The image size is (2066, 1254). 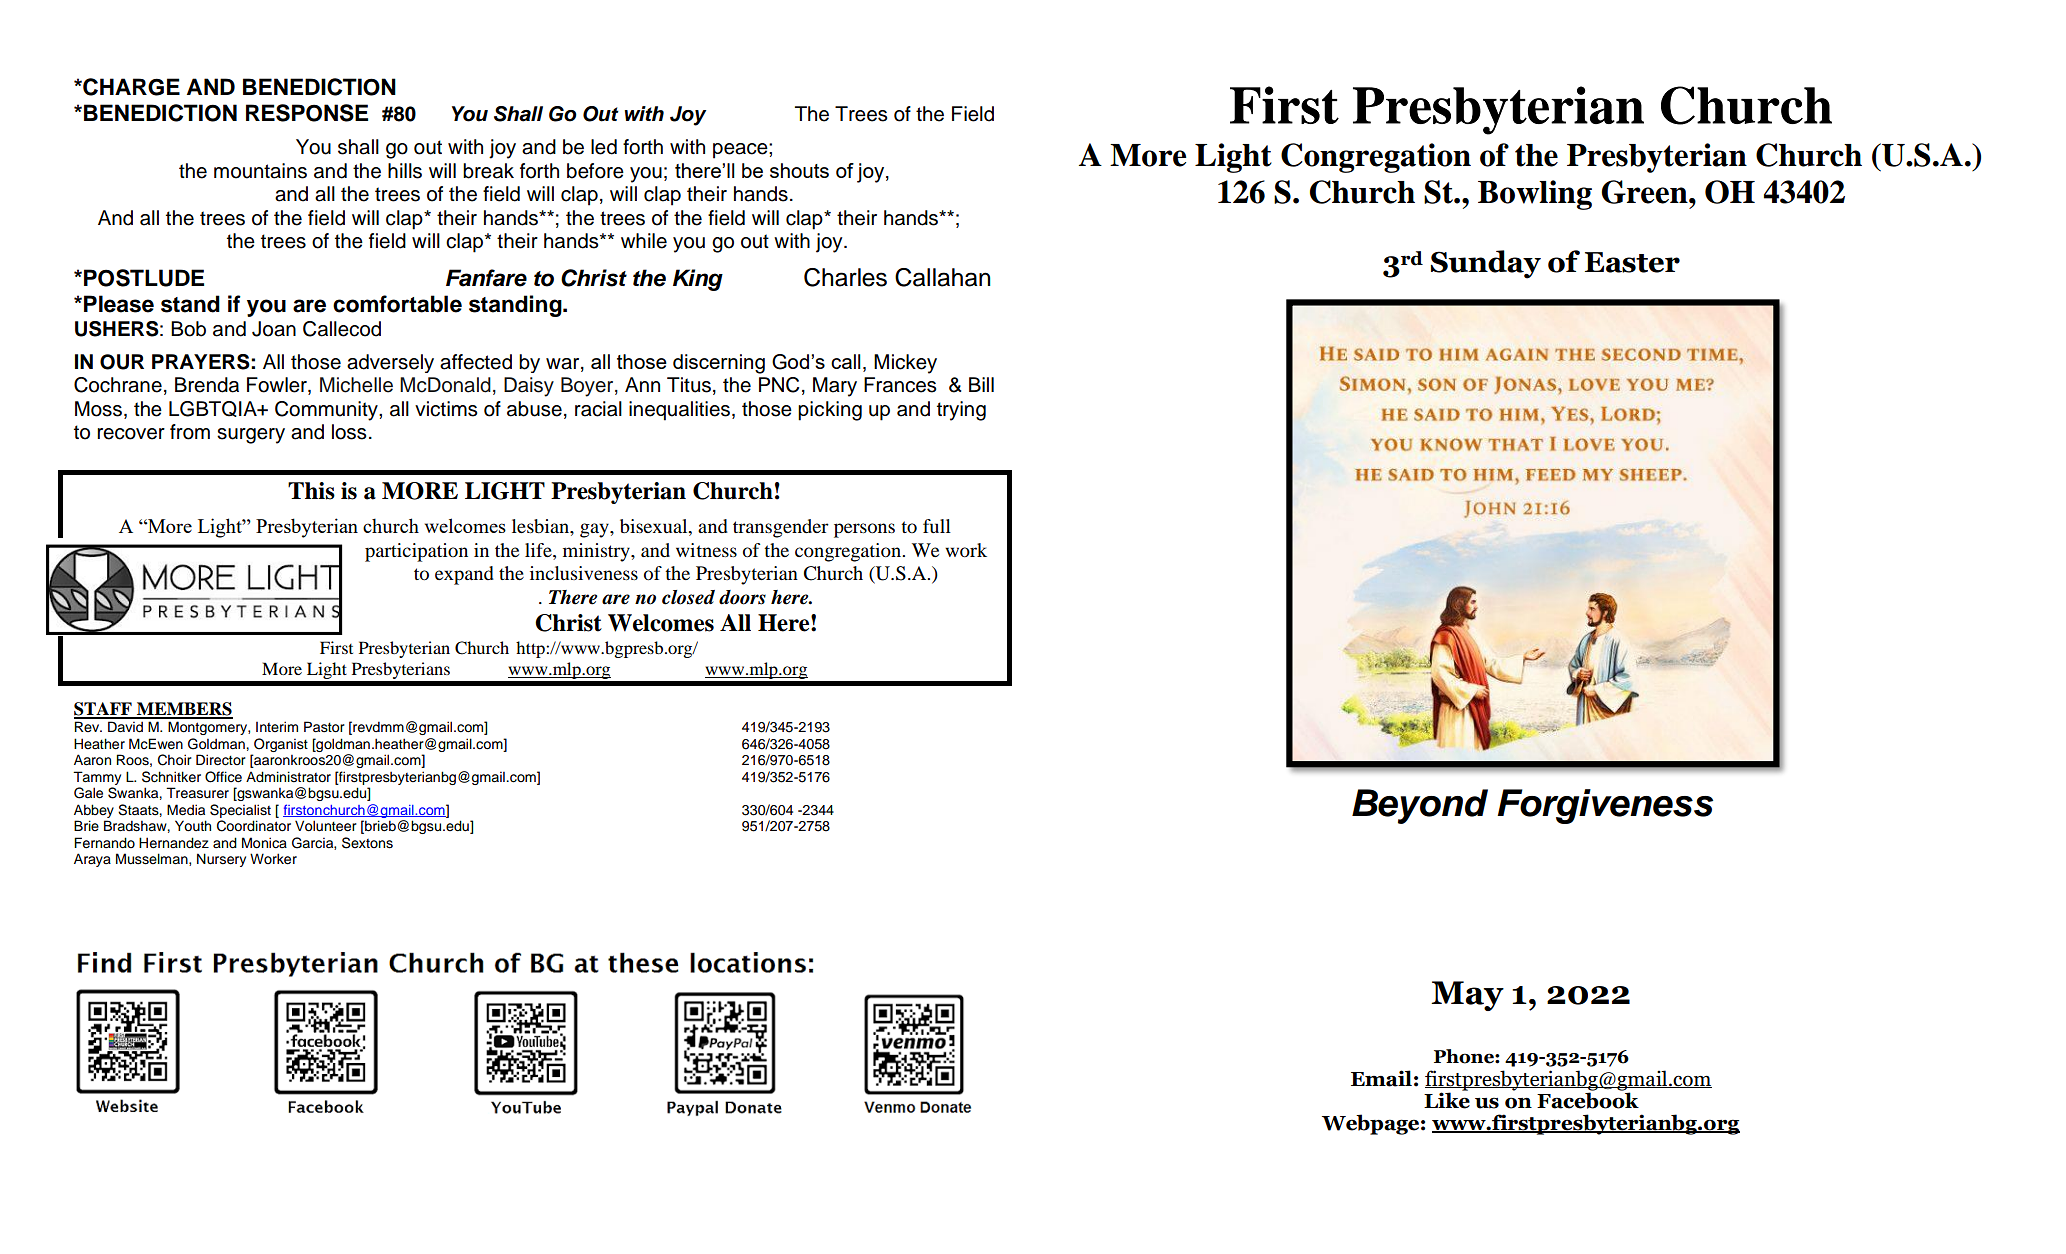 What do you see at coordinates (221, 860) in the screenshot?
I see `Nursery` at bounding box center [221, 860].
